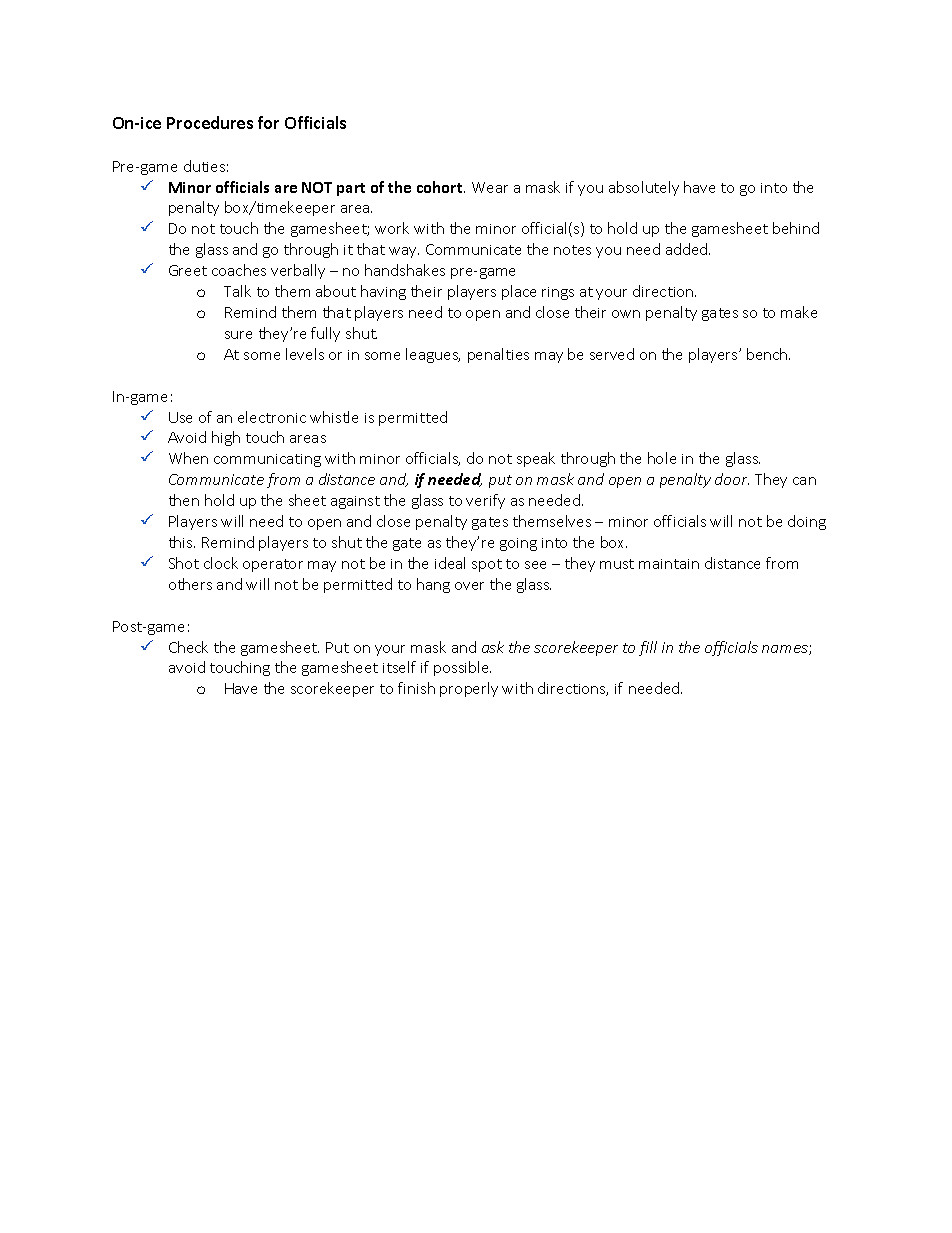  Describe the element at coordinates (490, 187) in the page. I see `Wear` at that location.
